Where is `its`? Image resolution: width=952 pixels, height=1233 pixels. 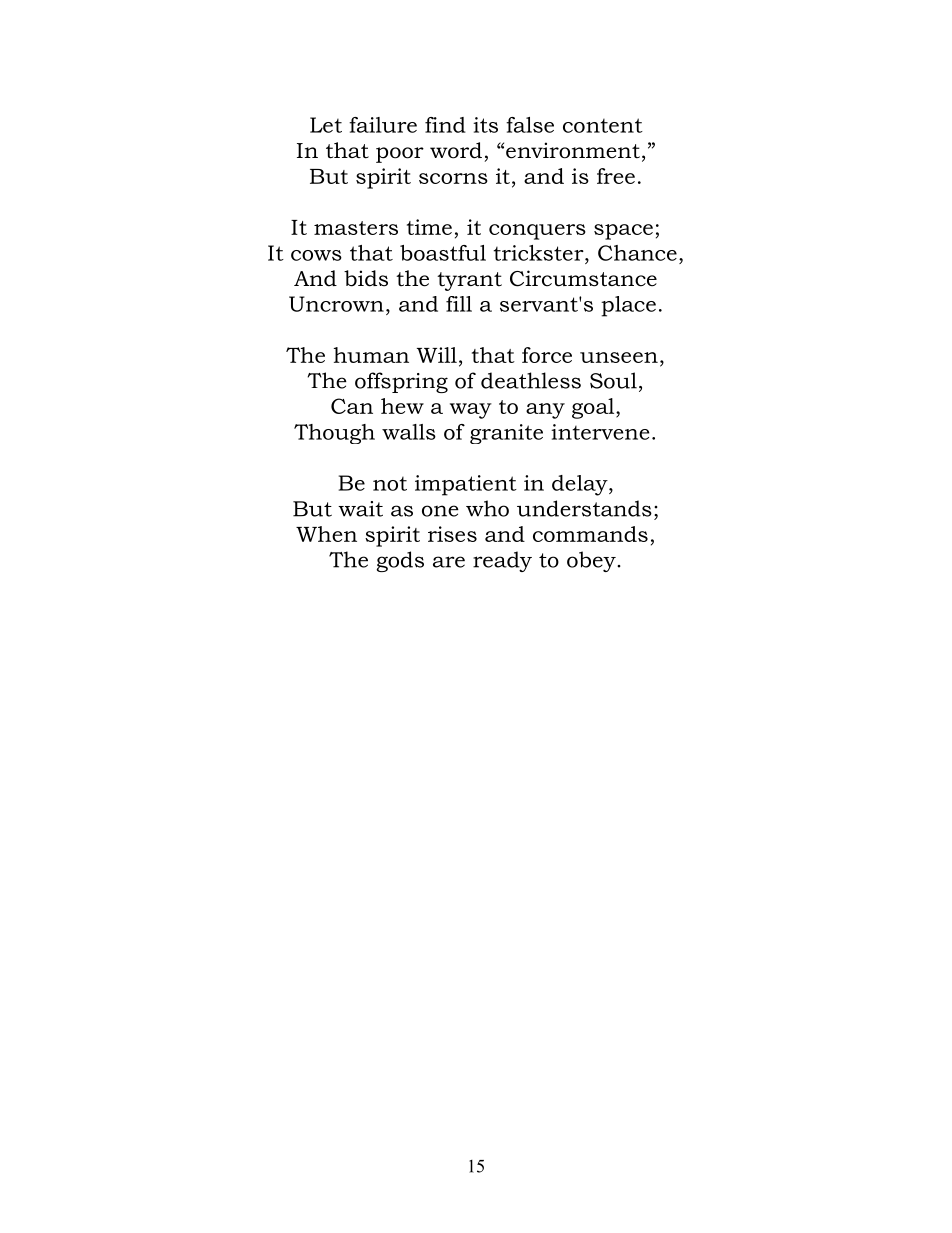
its is located at coordinates (485, 125).
